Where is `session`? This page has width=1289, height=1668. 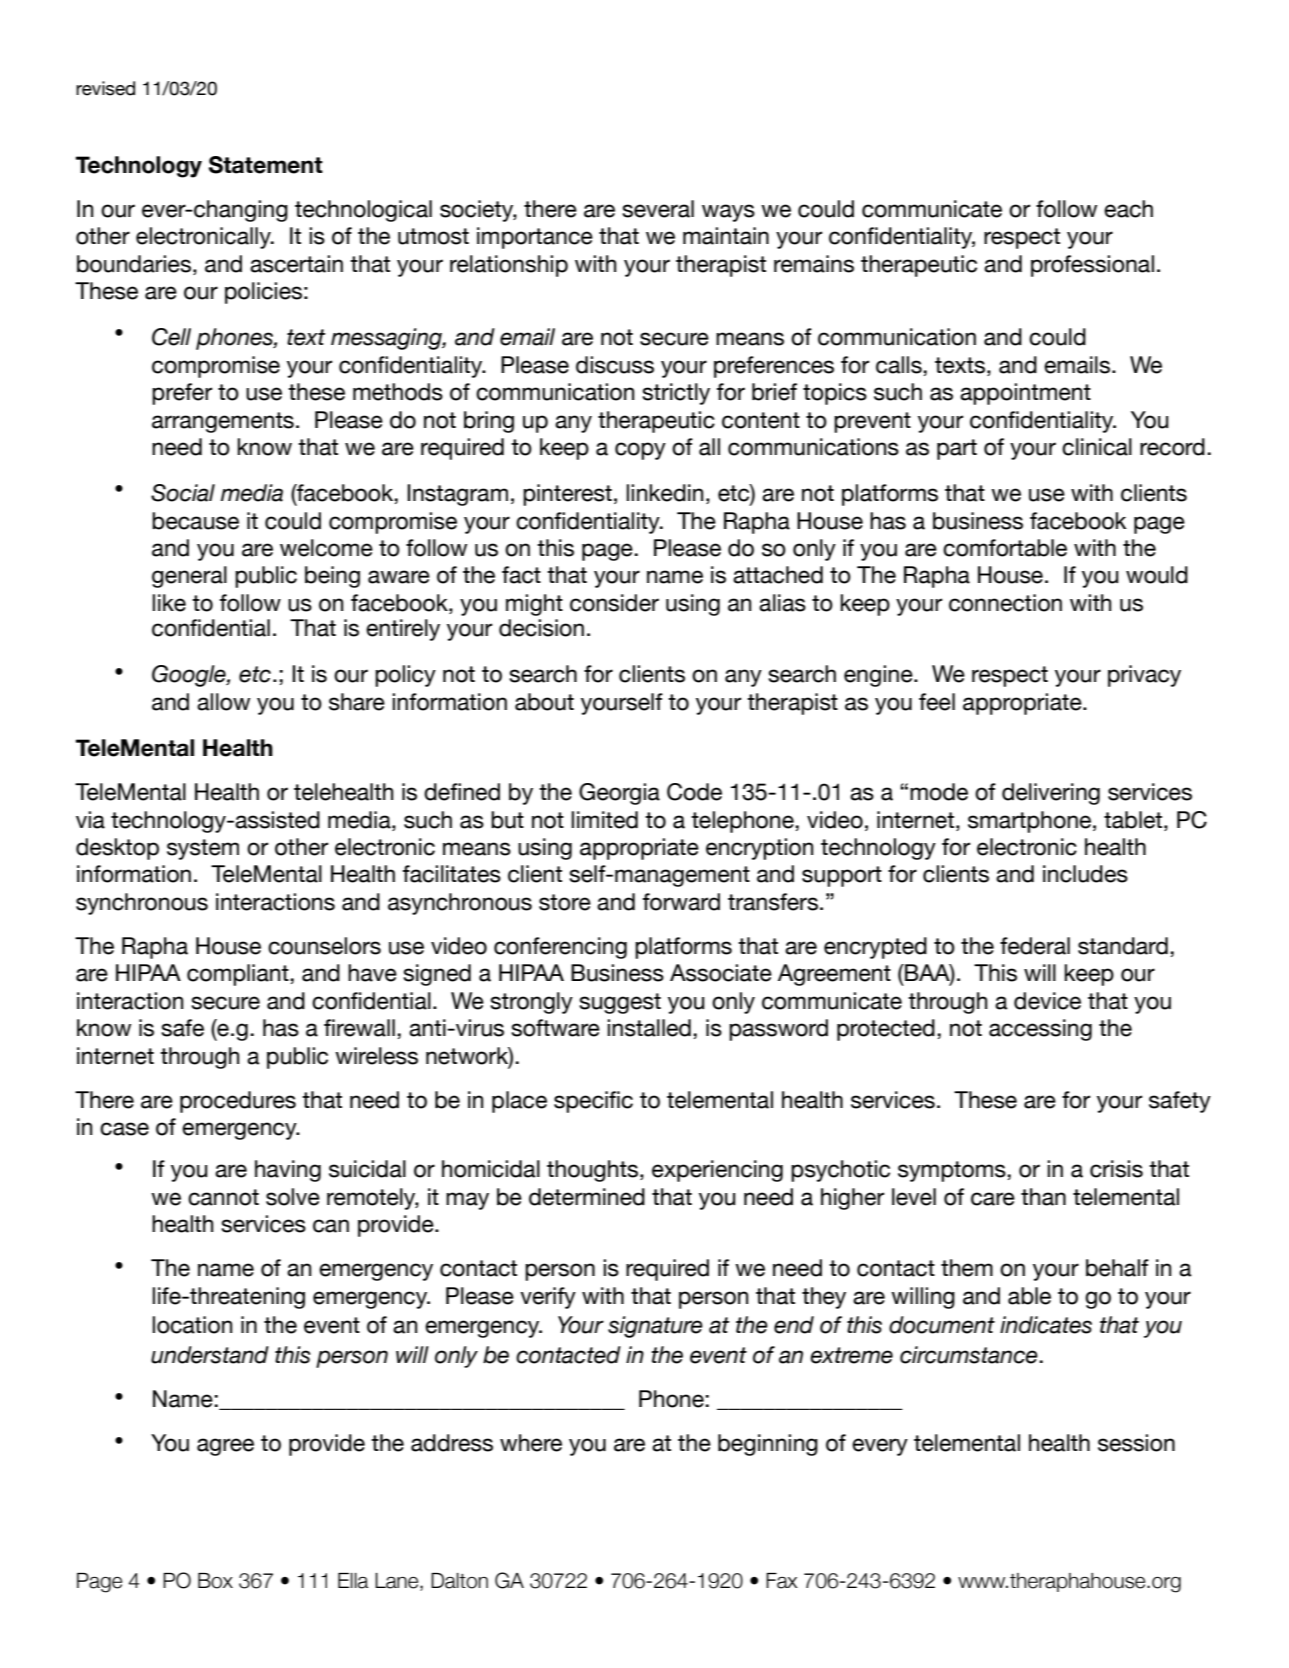 session is located at coordinates (1136, 1443).
